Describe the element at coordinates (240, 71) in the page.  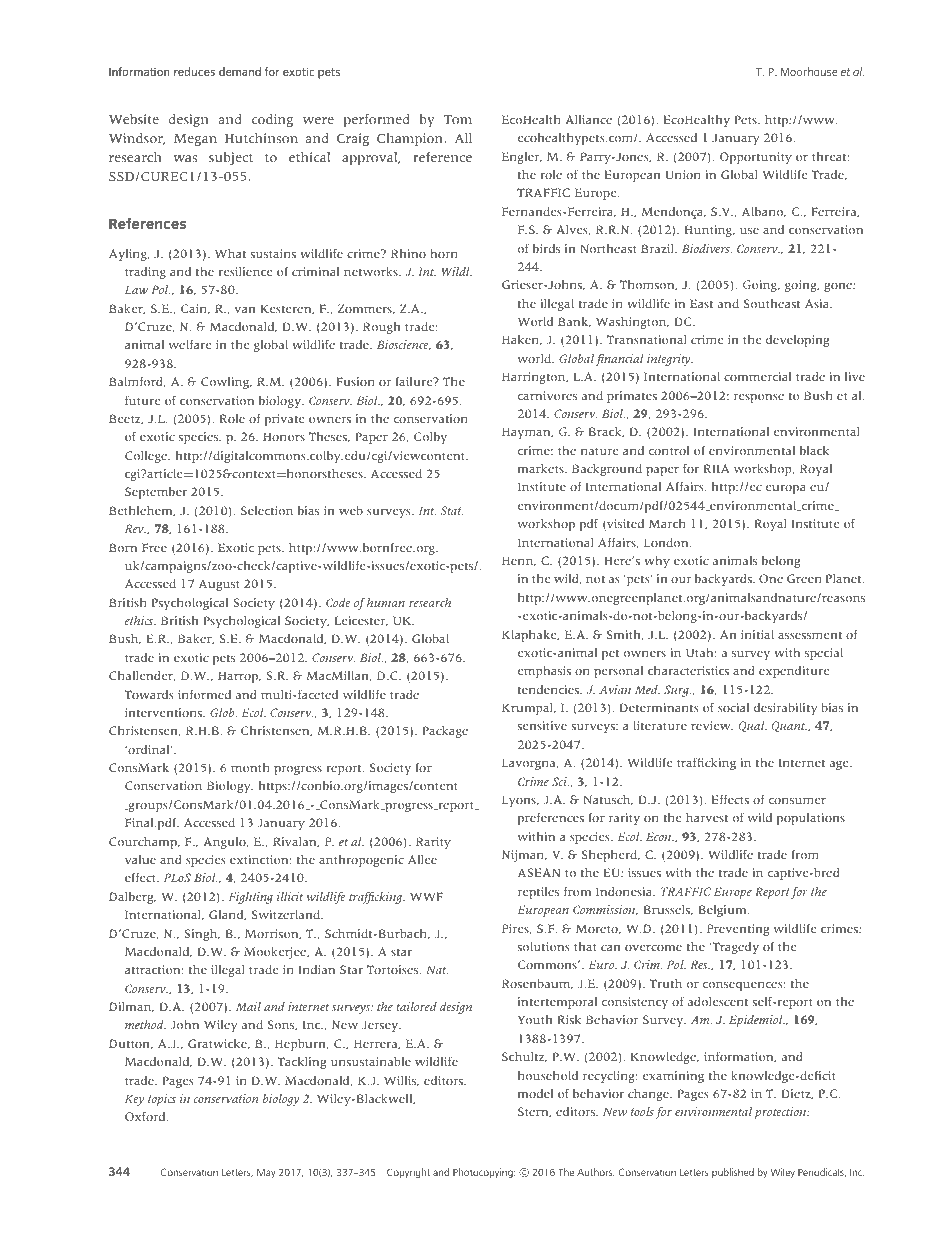
I see `demand` at that location.
